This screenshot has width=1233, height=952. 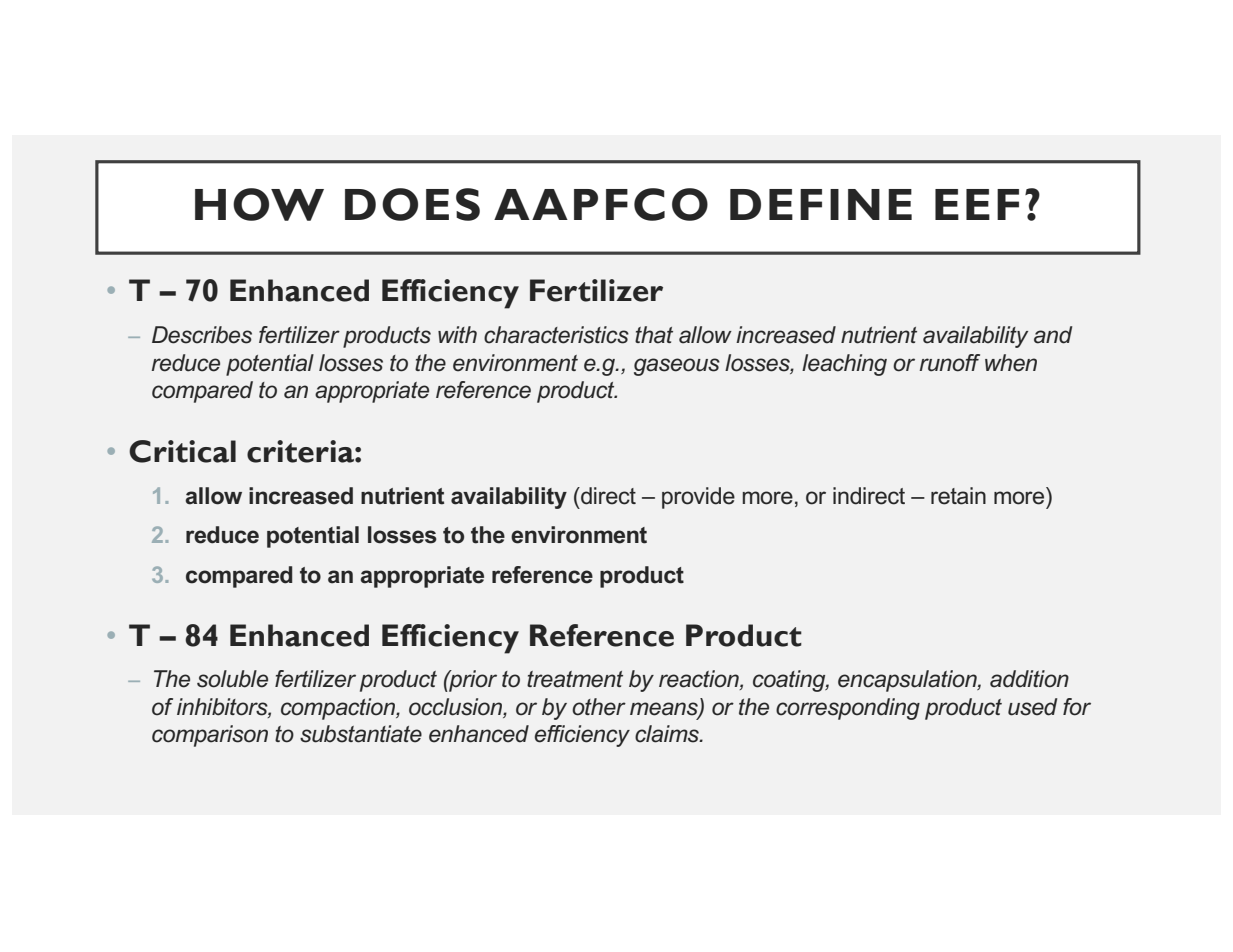 What do you see at coordinates (977, 204) in the screenshot?
I see `EEF` at bounding box center [977, 204].
